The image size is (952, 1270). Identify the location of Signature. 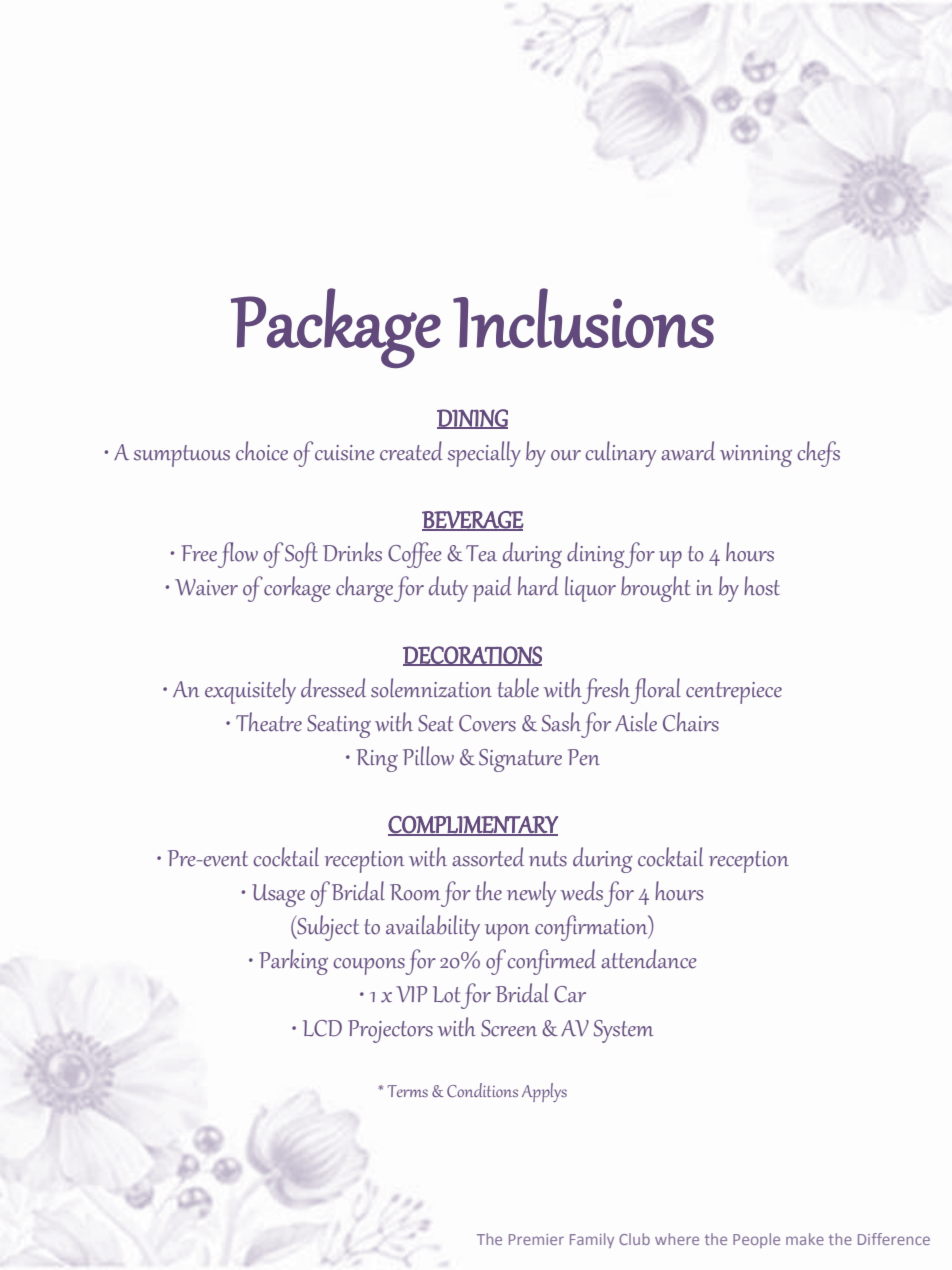
(520, 760).
